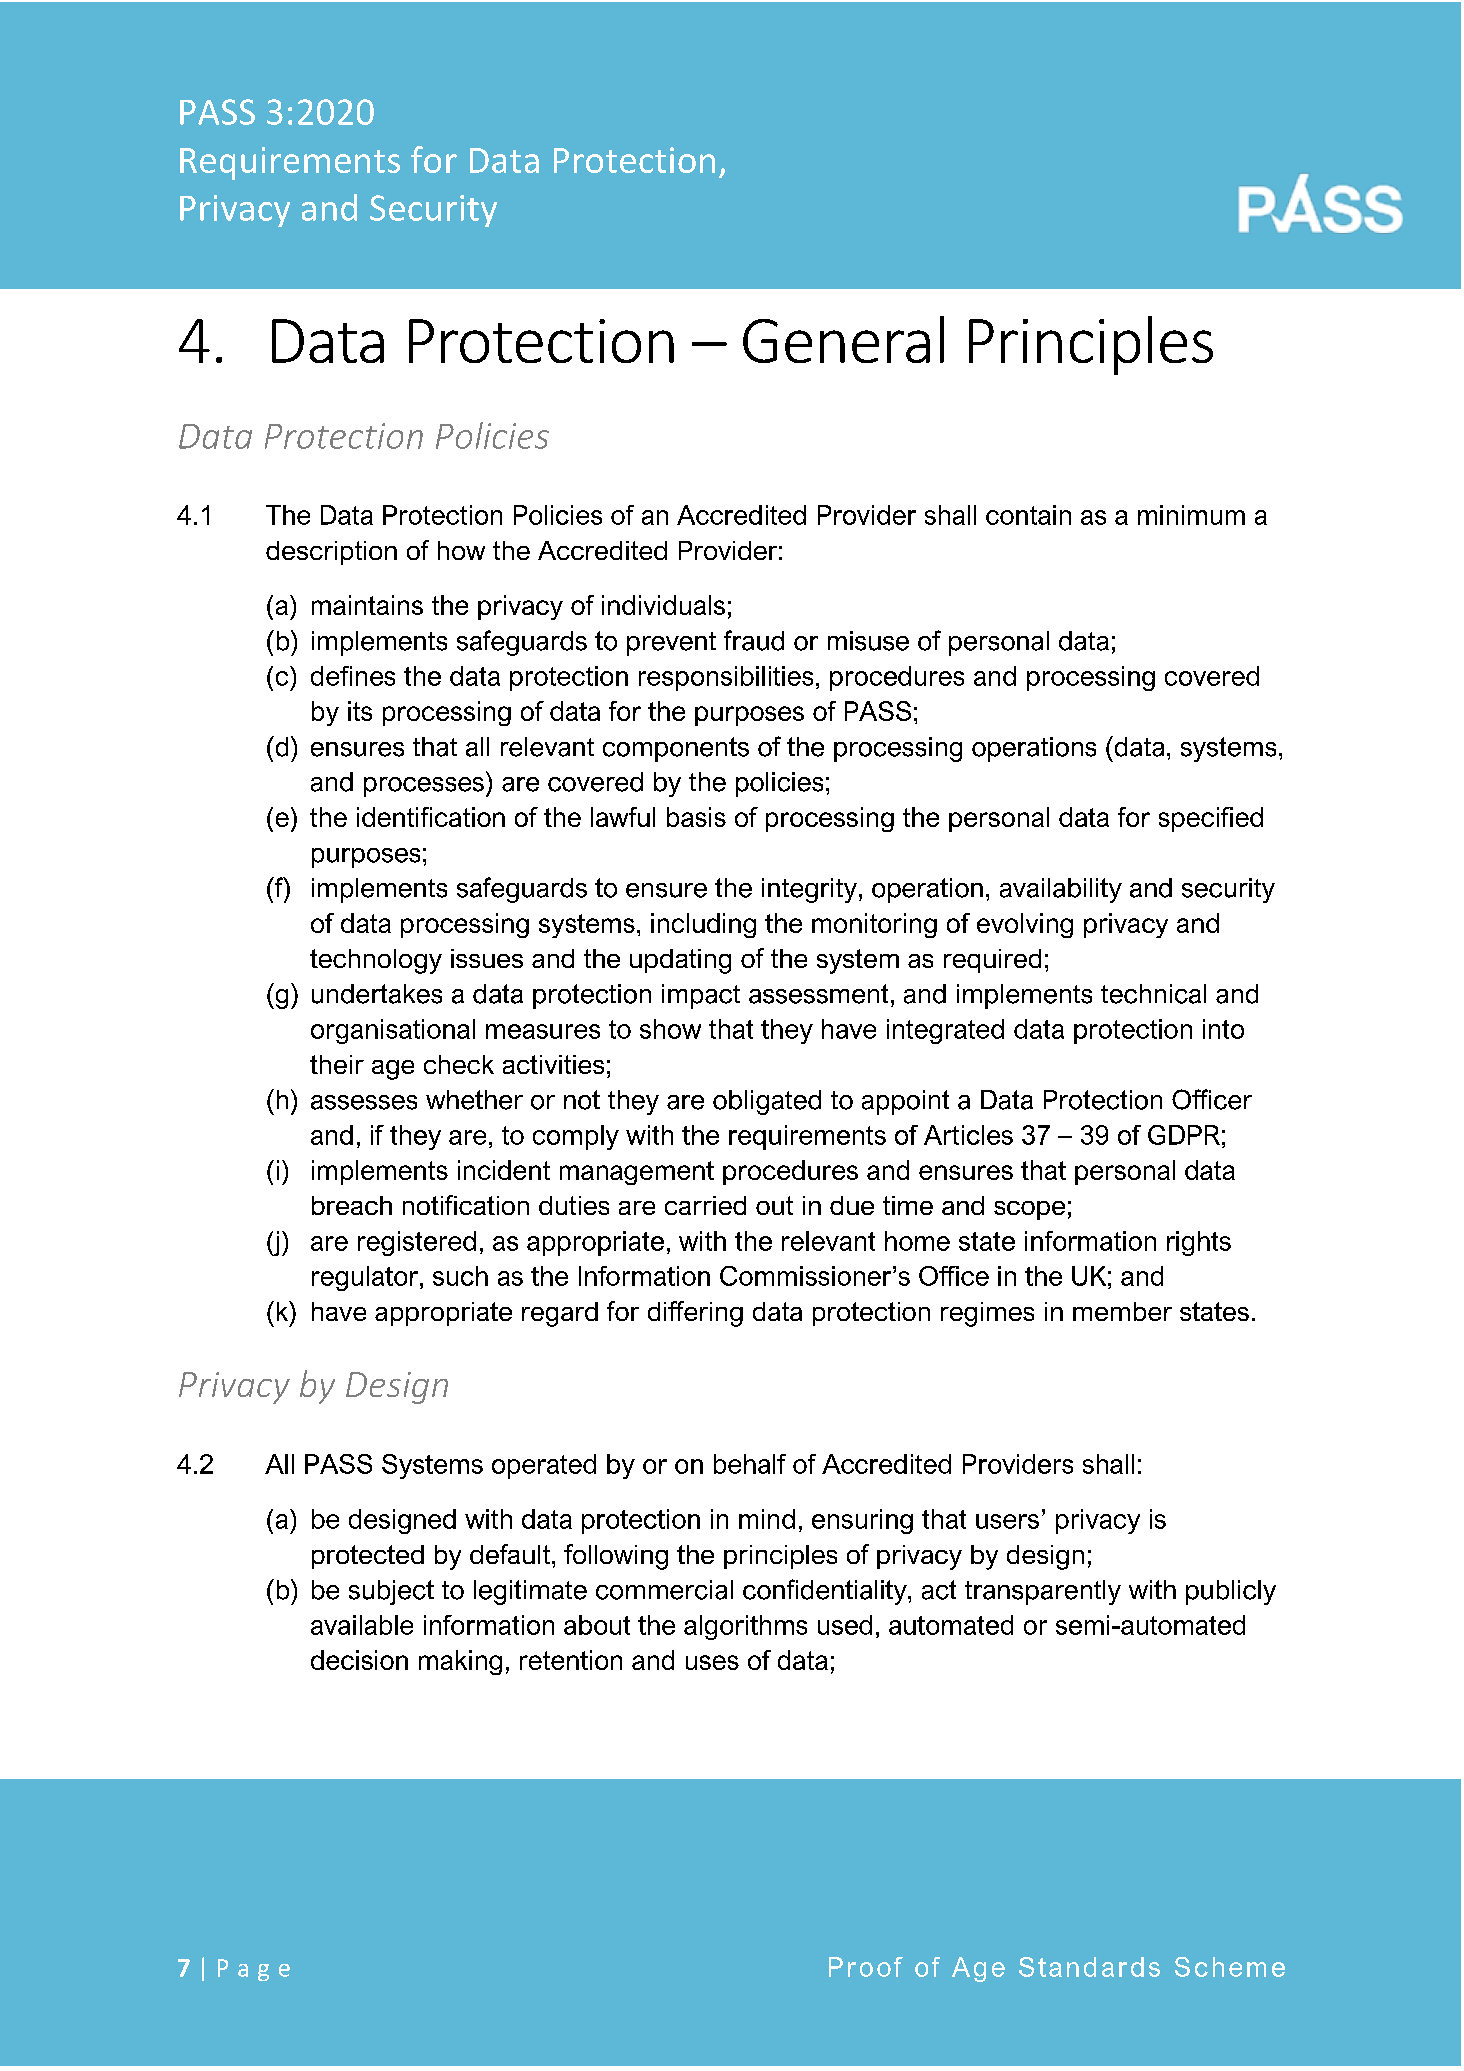 The width and height of the screenshot is (1464, 2071). What do you see at coordinates (254, 1970) in the screenshot?
I see `Page` at bounding box center [254, 1970].
